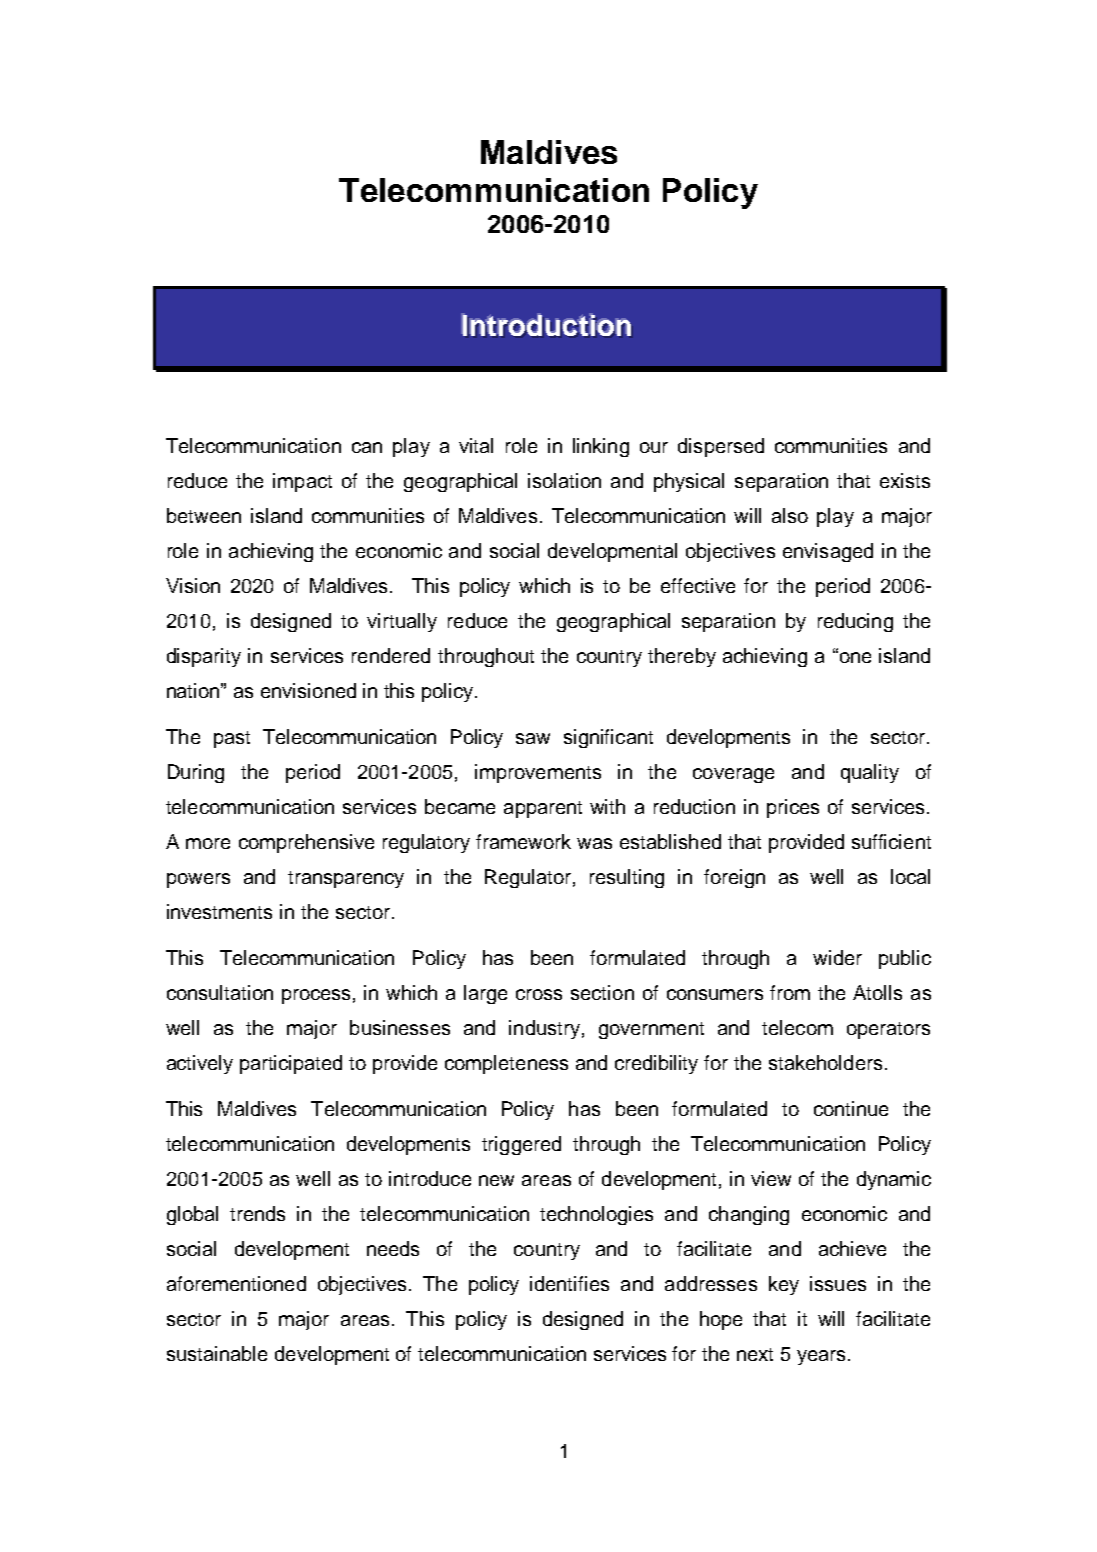  Describe the element at coordinates (790, 515) in the screenshot. I see `also` at that location.
